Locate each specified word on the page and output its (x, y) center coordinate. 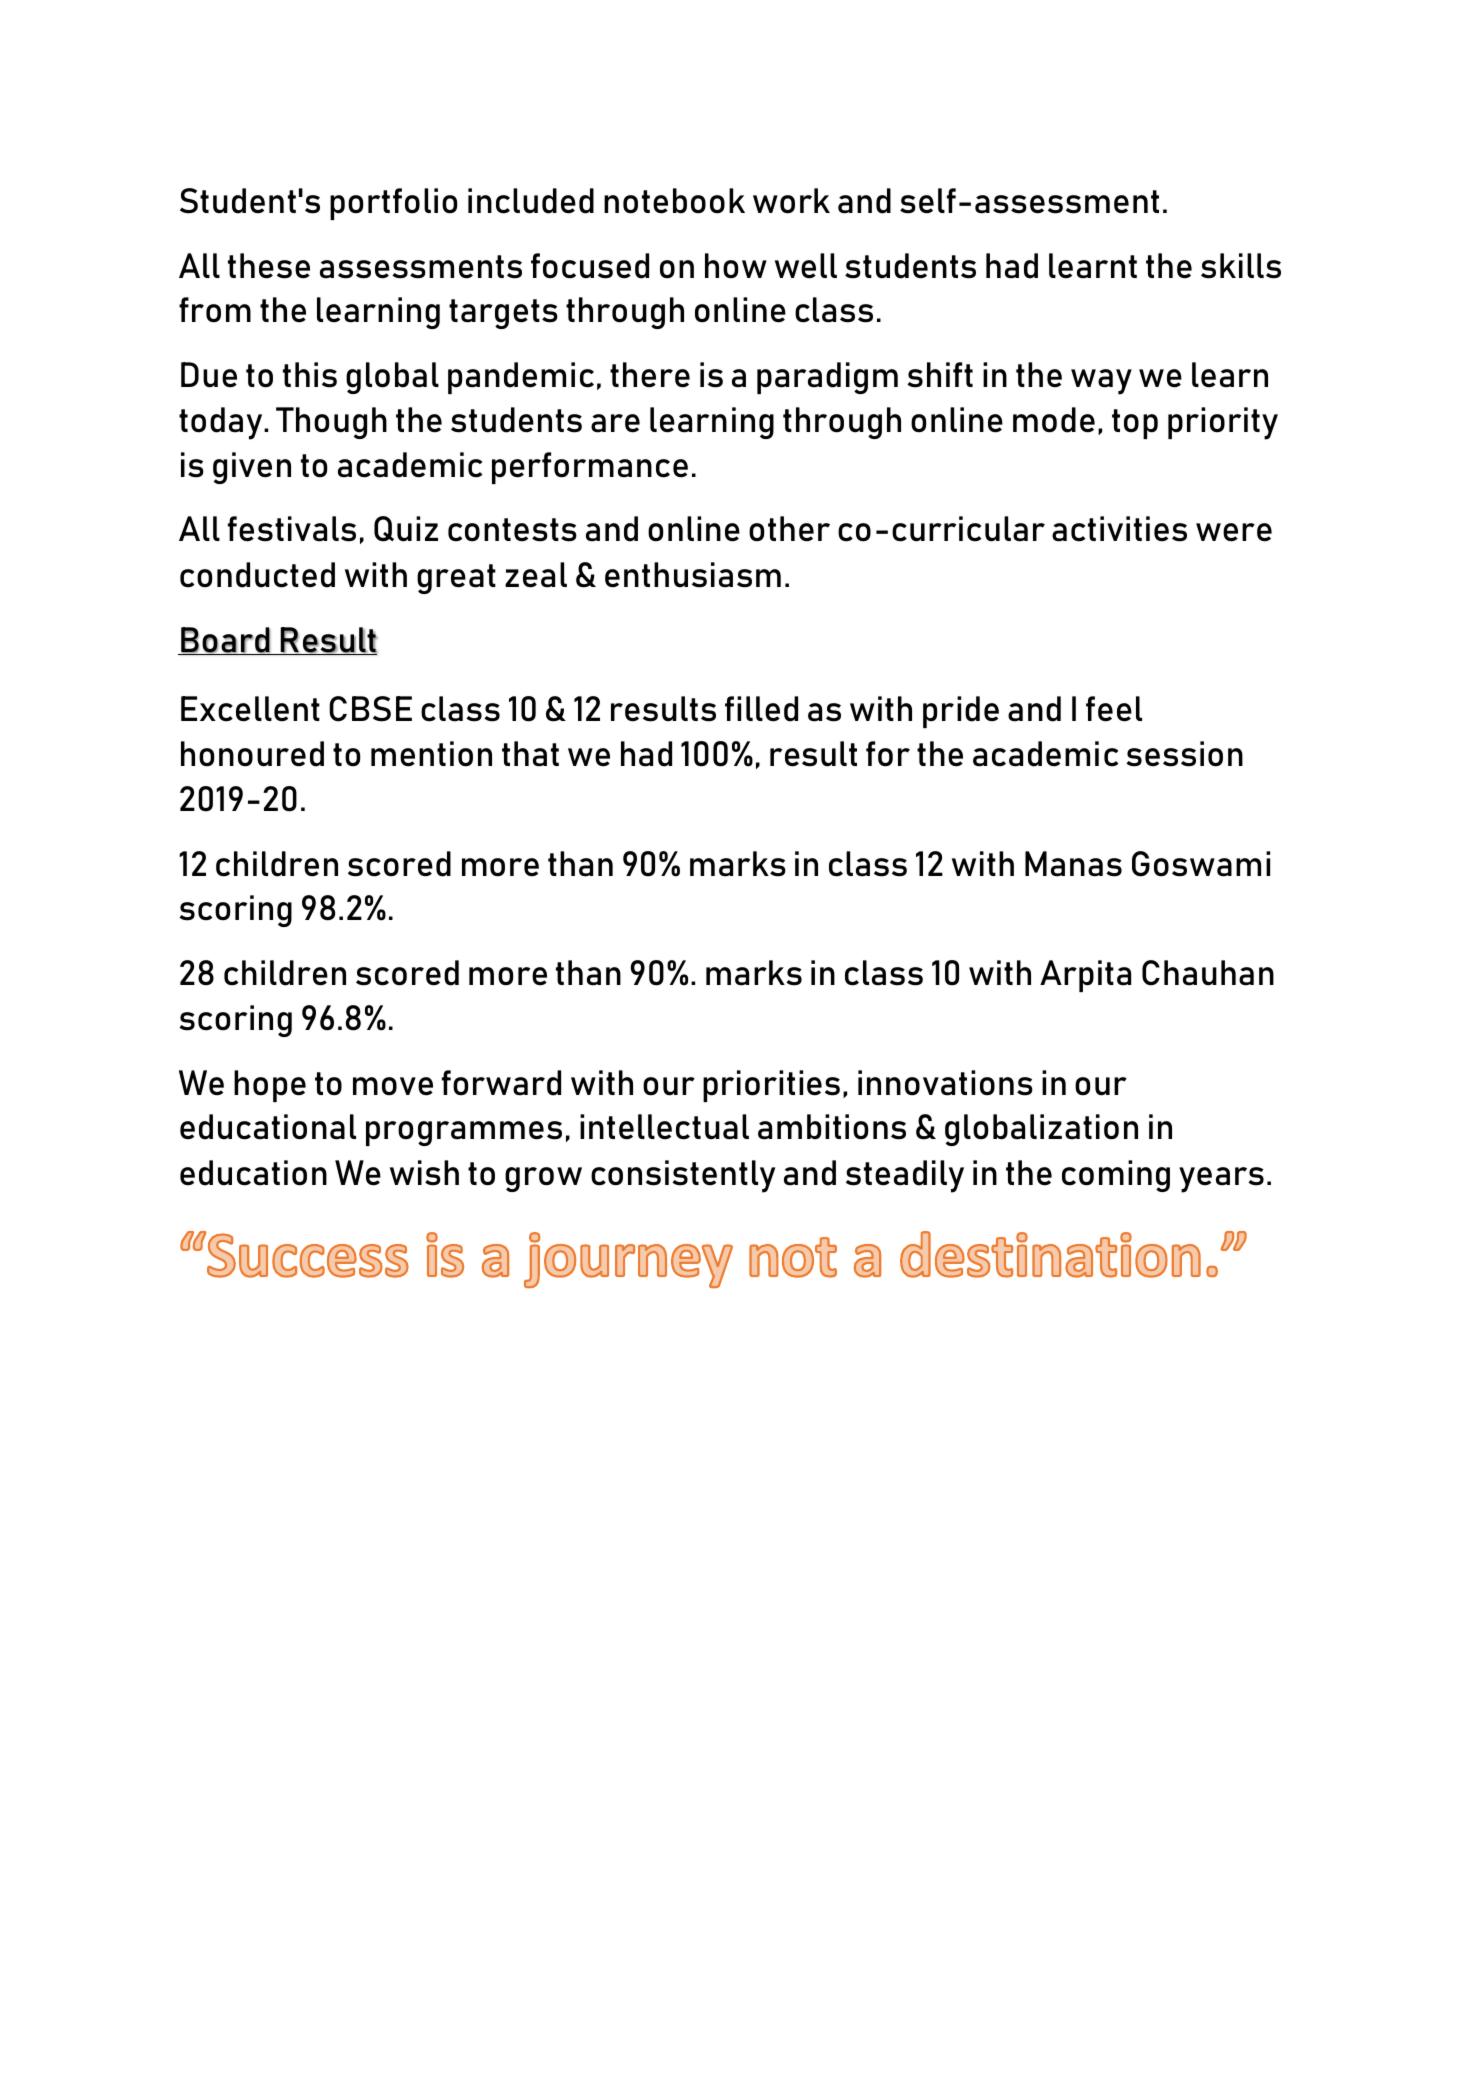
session (1184, 754)
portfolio (393, 204)
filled (761, 709)
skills (1241, 266)
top (1135, 424)
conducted (257, 575)
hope (270, 1086)
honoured (252, 754)
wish (424, 1173)
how (736, 266)
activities (1119, 529)
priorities (771, 1086)
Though (331, 423)
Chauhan (1208, 973)
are (615, 423)
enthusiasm (693, 575)
